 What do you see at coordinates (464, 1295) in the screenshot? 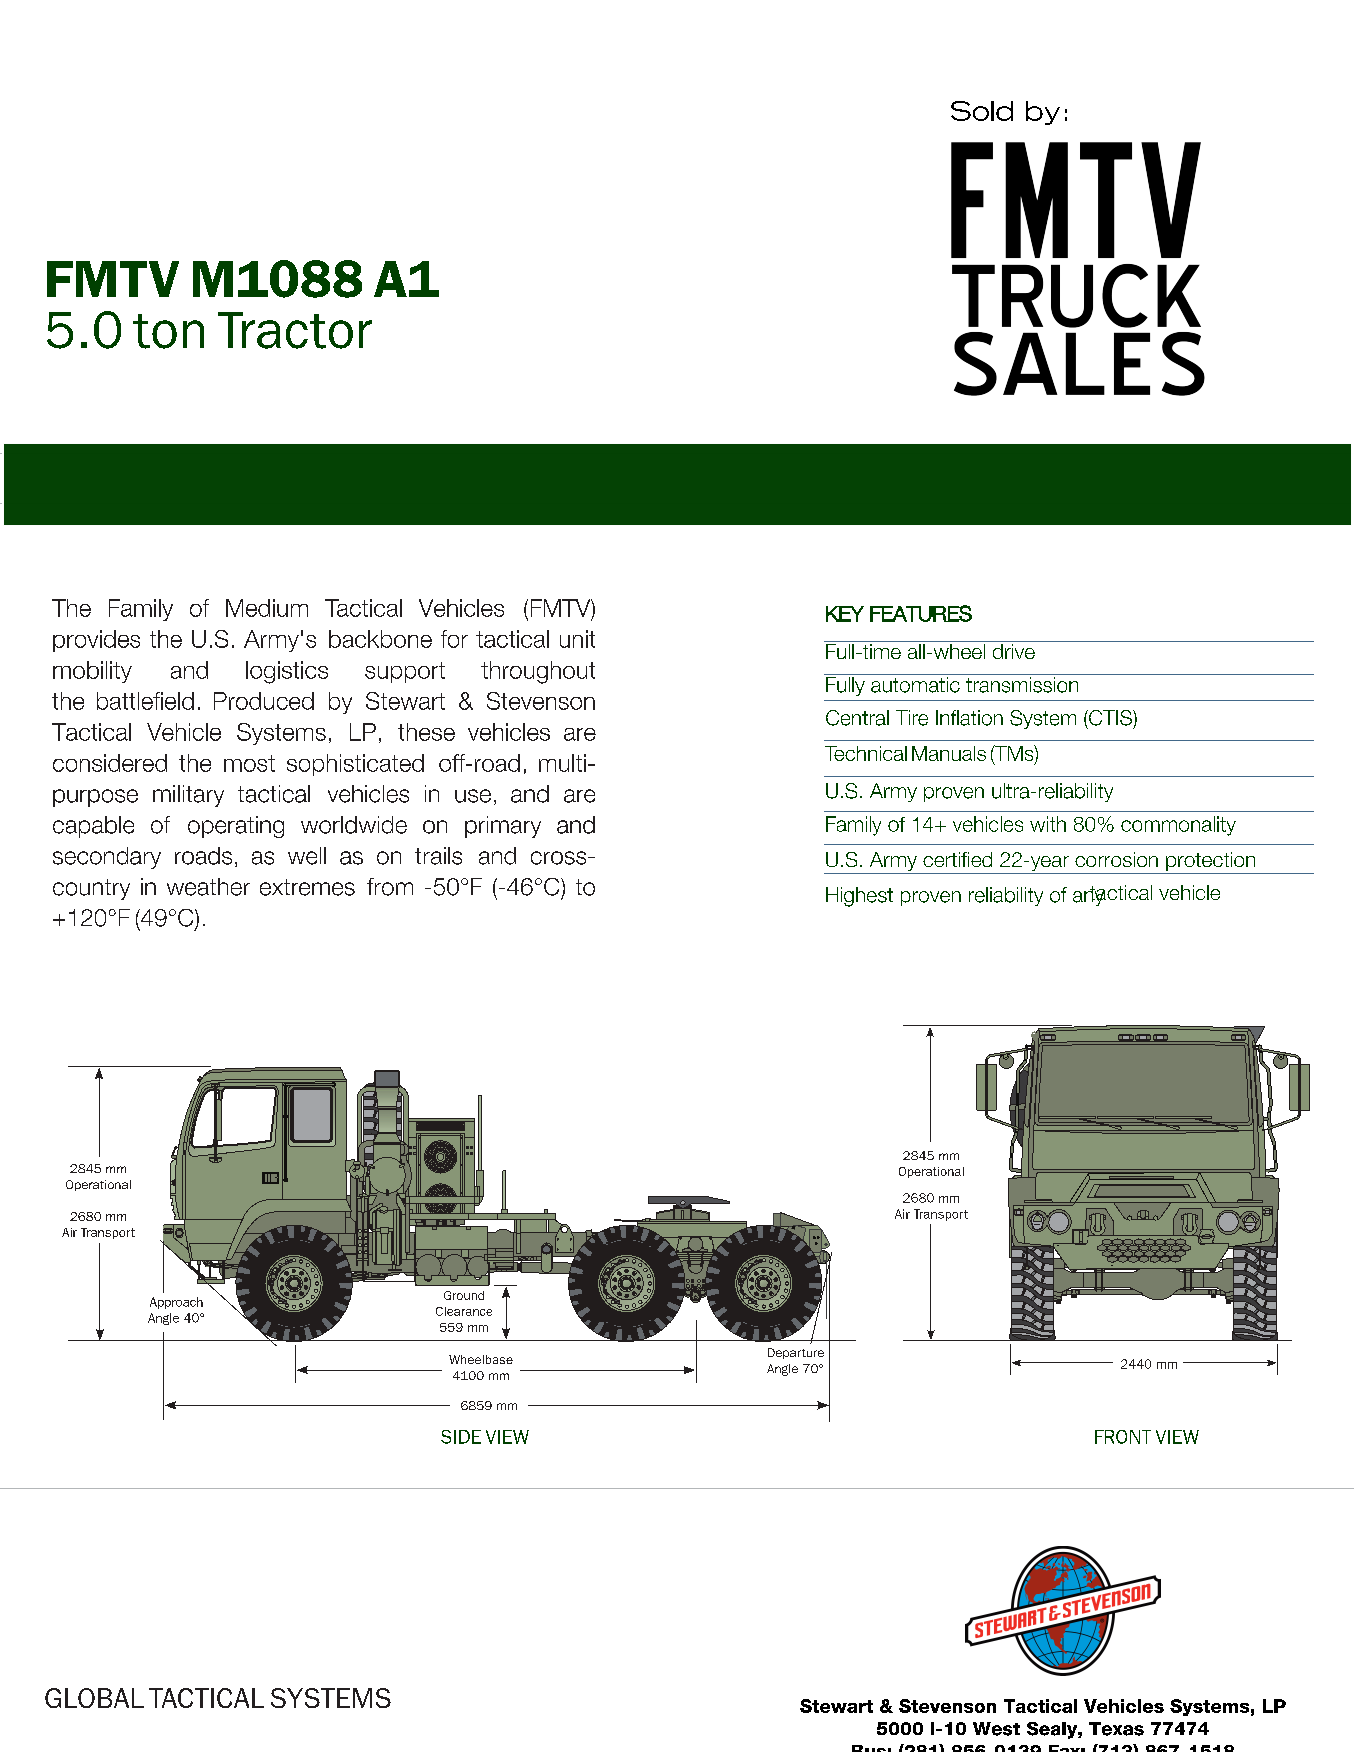
I see `Ground` at bounding box center [464, 1295].
